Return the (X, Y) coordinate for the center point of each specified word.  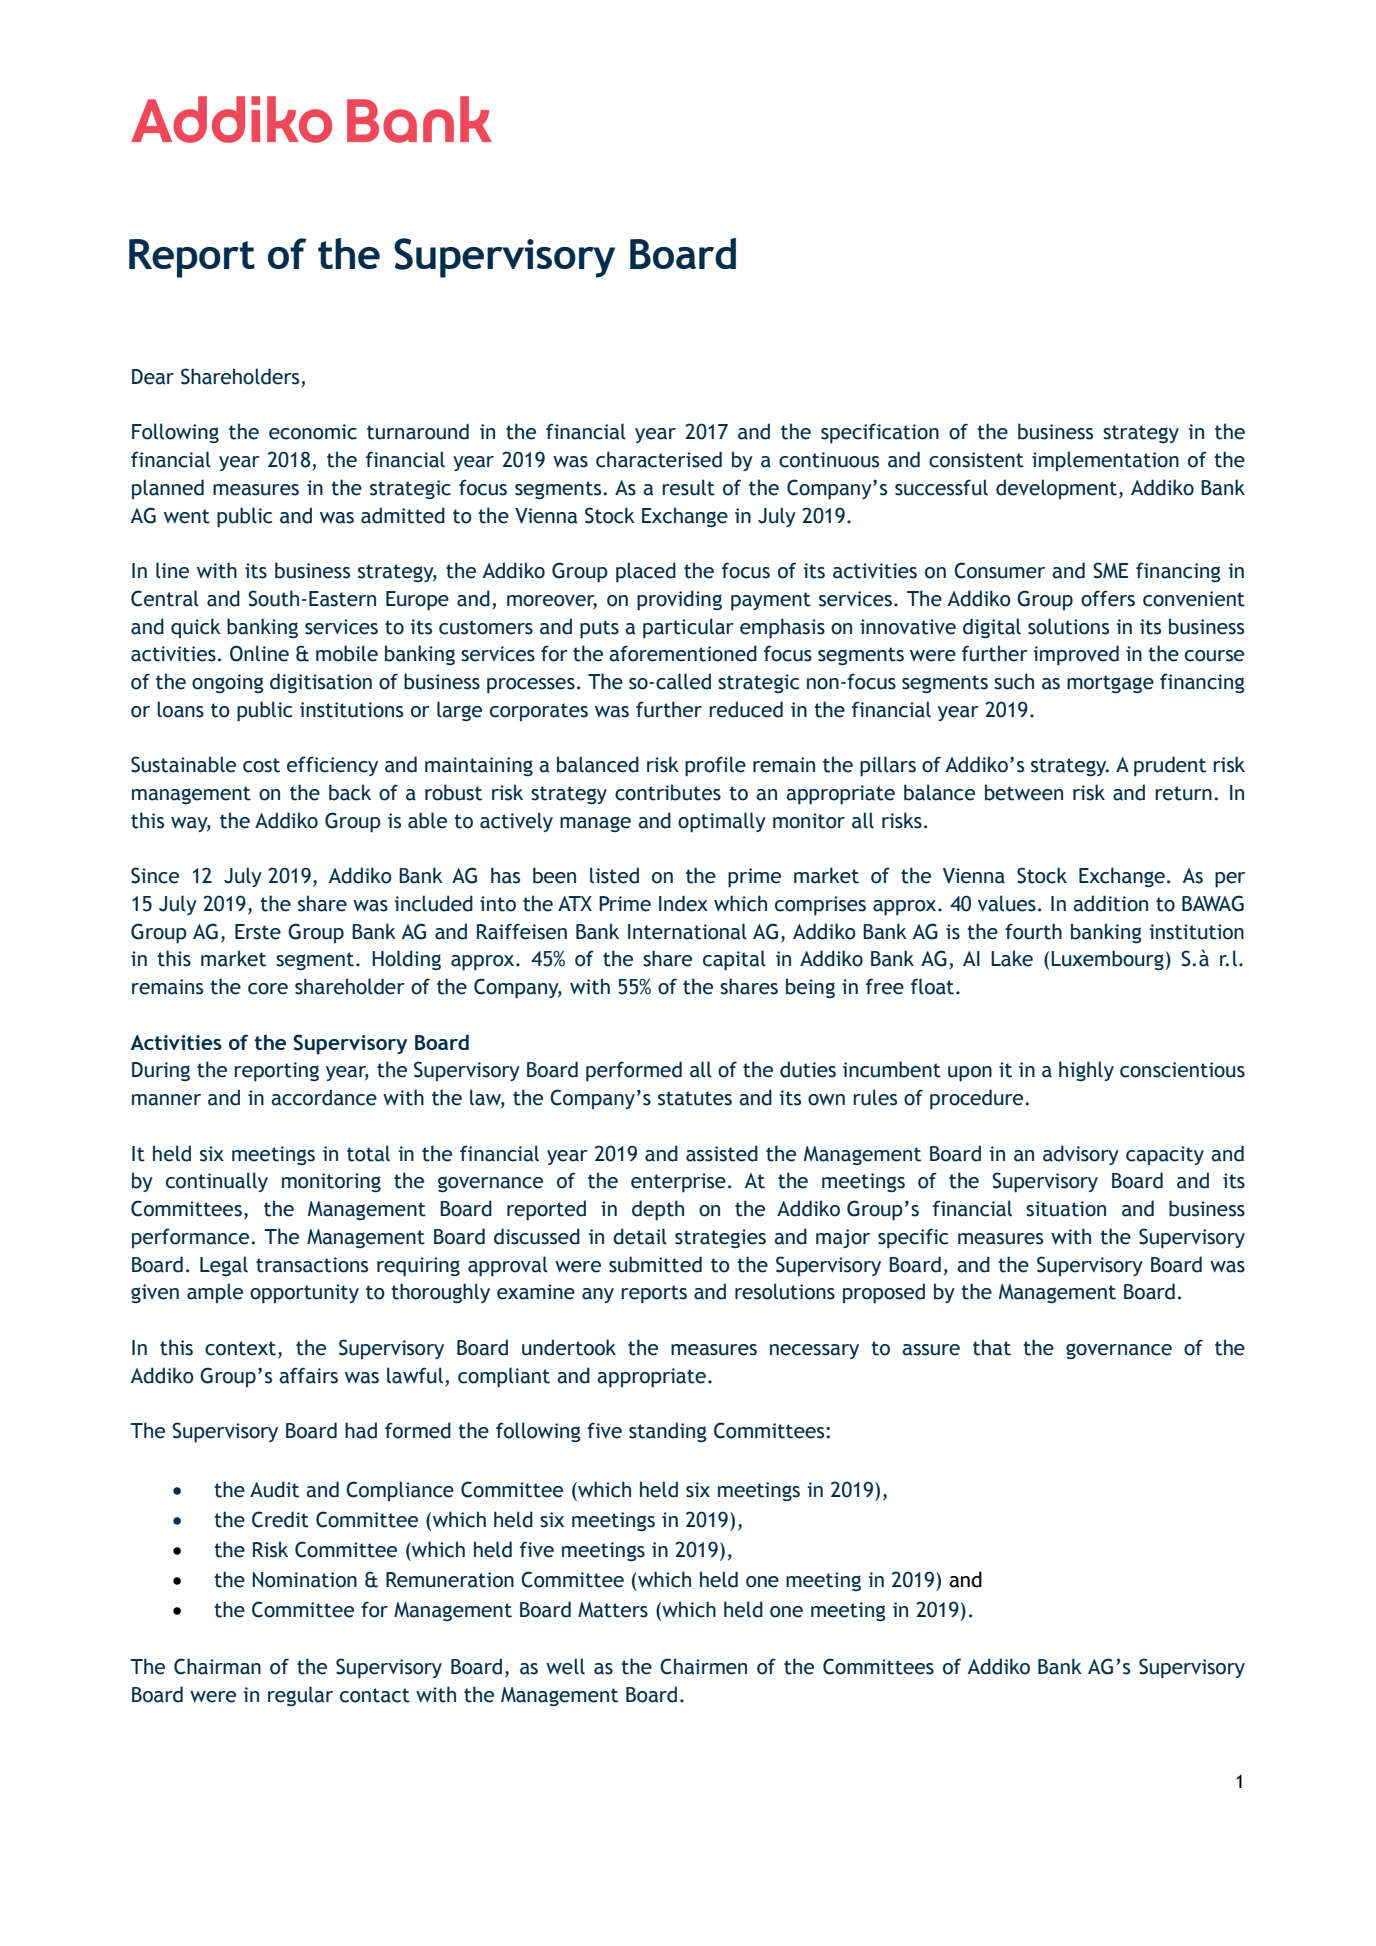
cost (261, 765)
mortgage (1110, 684)
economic (313, 432)
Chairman (217, 1666)
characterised (659, 459)
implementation (1105, 461)
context (240, 1348)
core (268, 989)
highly (1086, 1071)
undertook (569, 1347)
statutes (695, 1098)
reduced (746, 709)
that (992, 1347)
